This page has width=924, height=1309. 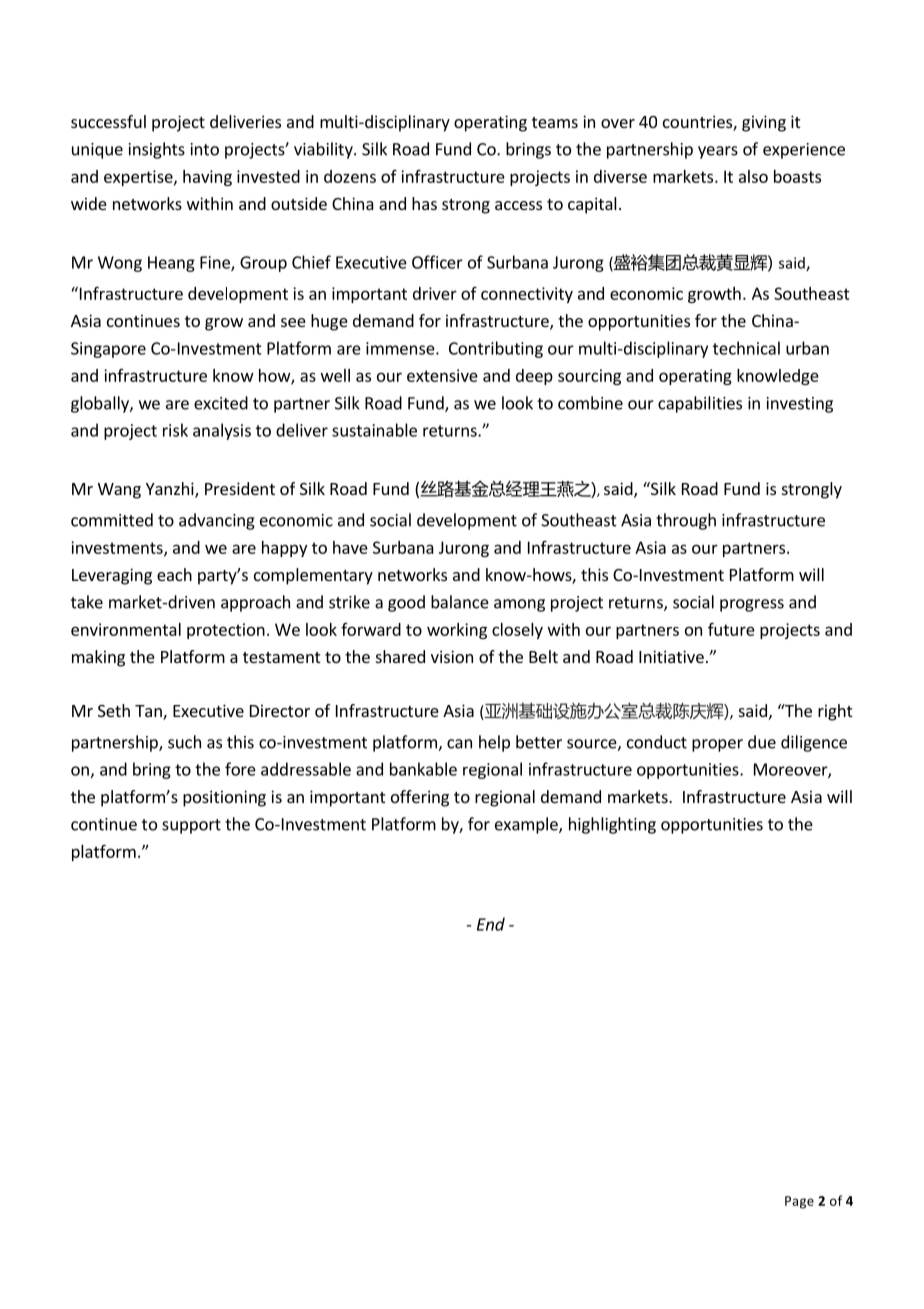 What do you see at coordinates (424, 203) in the page?
I see `has` at bounding box center [424, 203].
